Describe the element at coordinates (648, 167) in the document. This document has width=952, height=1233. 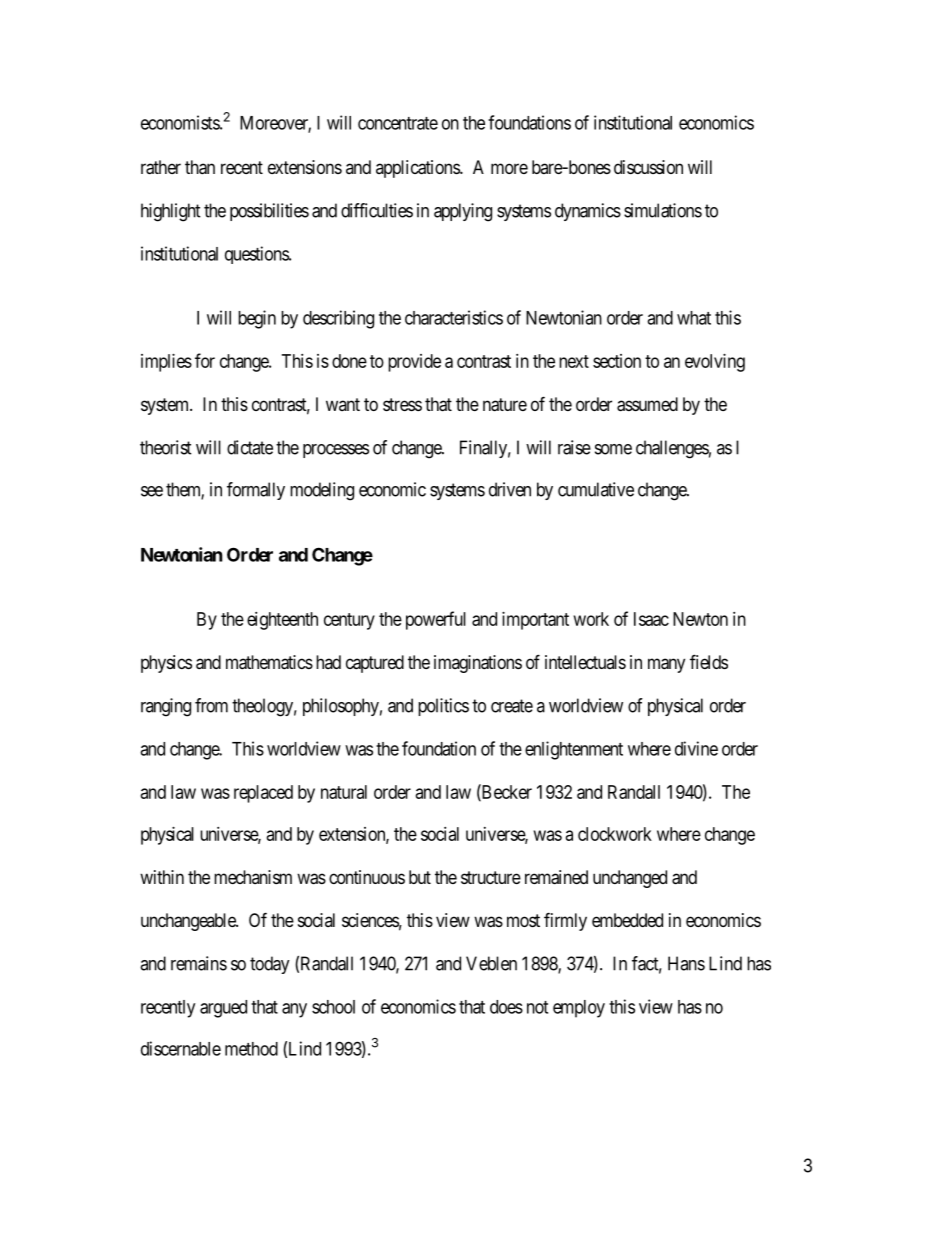
I see `discussion` at that location.
